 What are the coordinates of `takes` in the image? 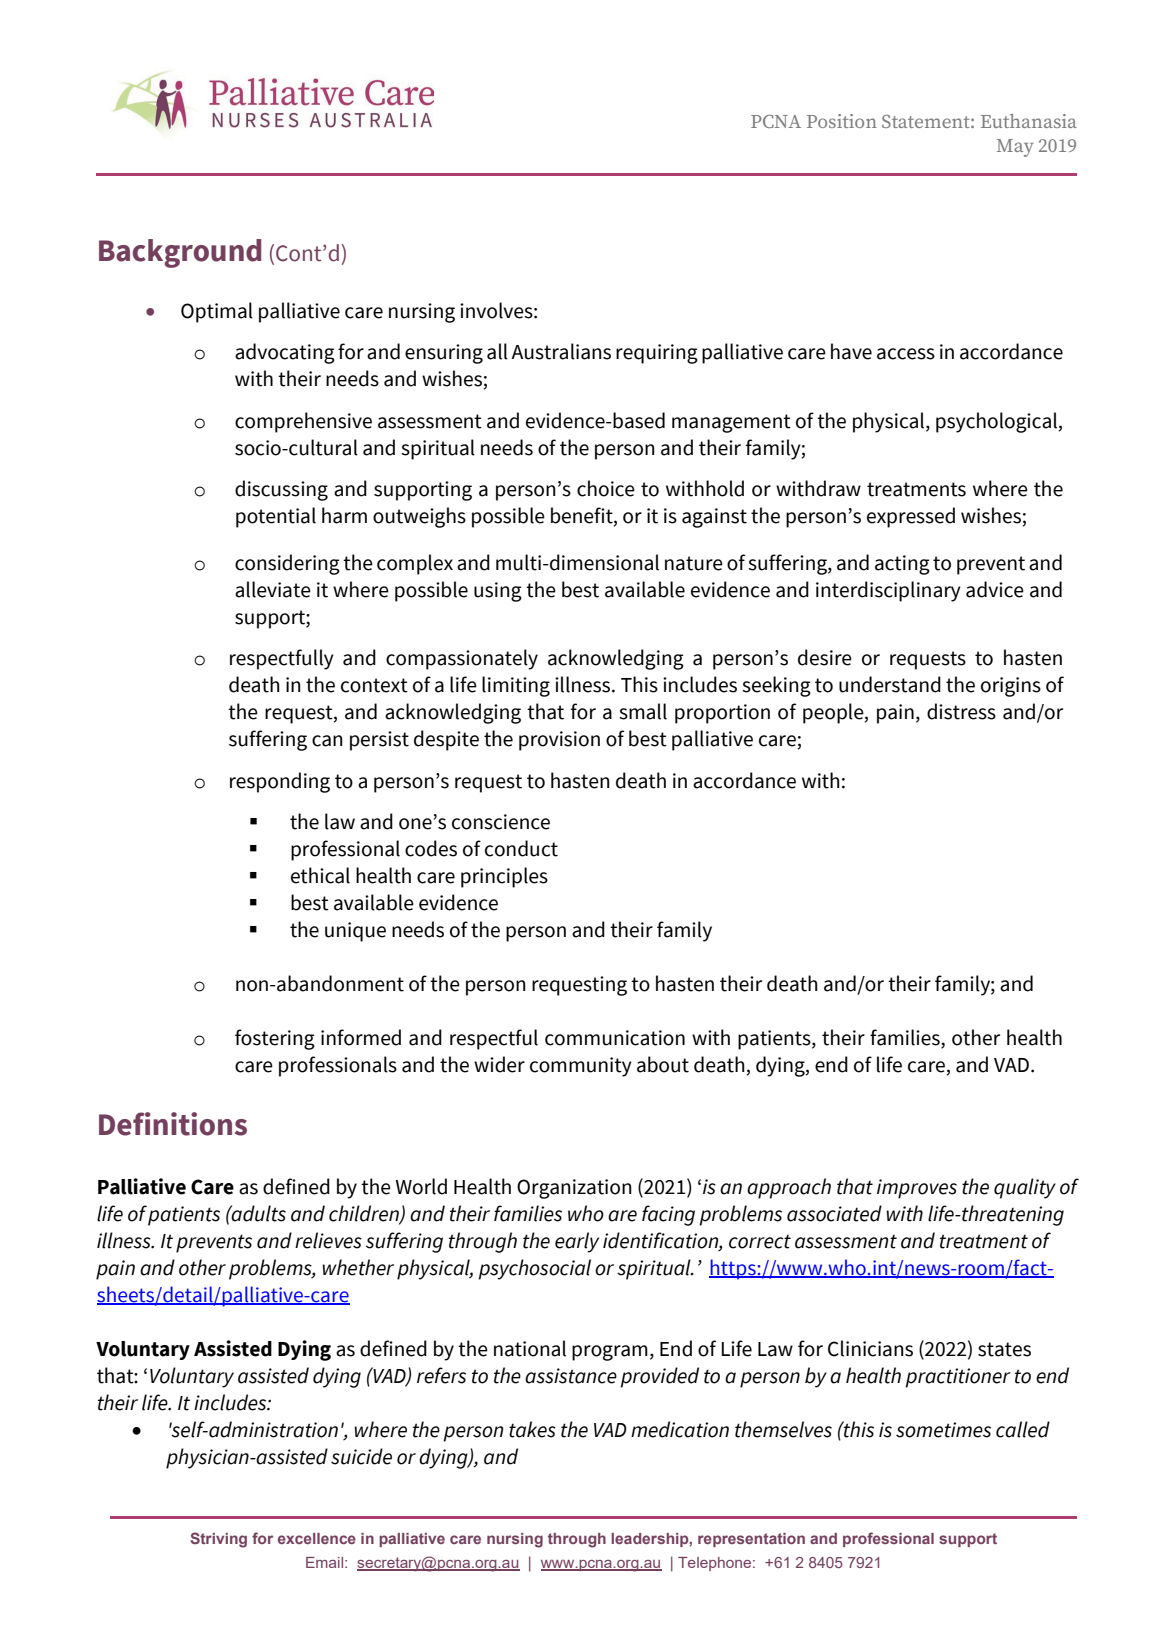 It's located at (532, 1429).
